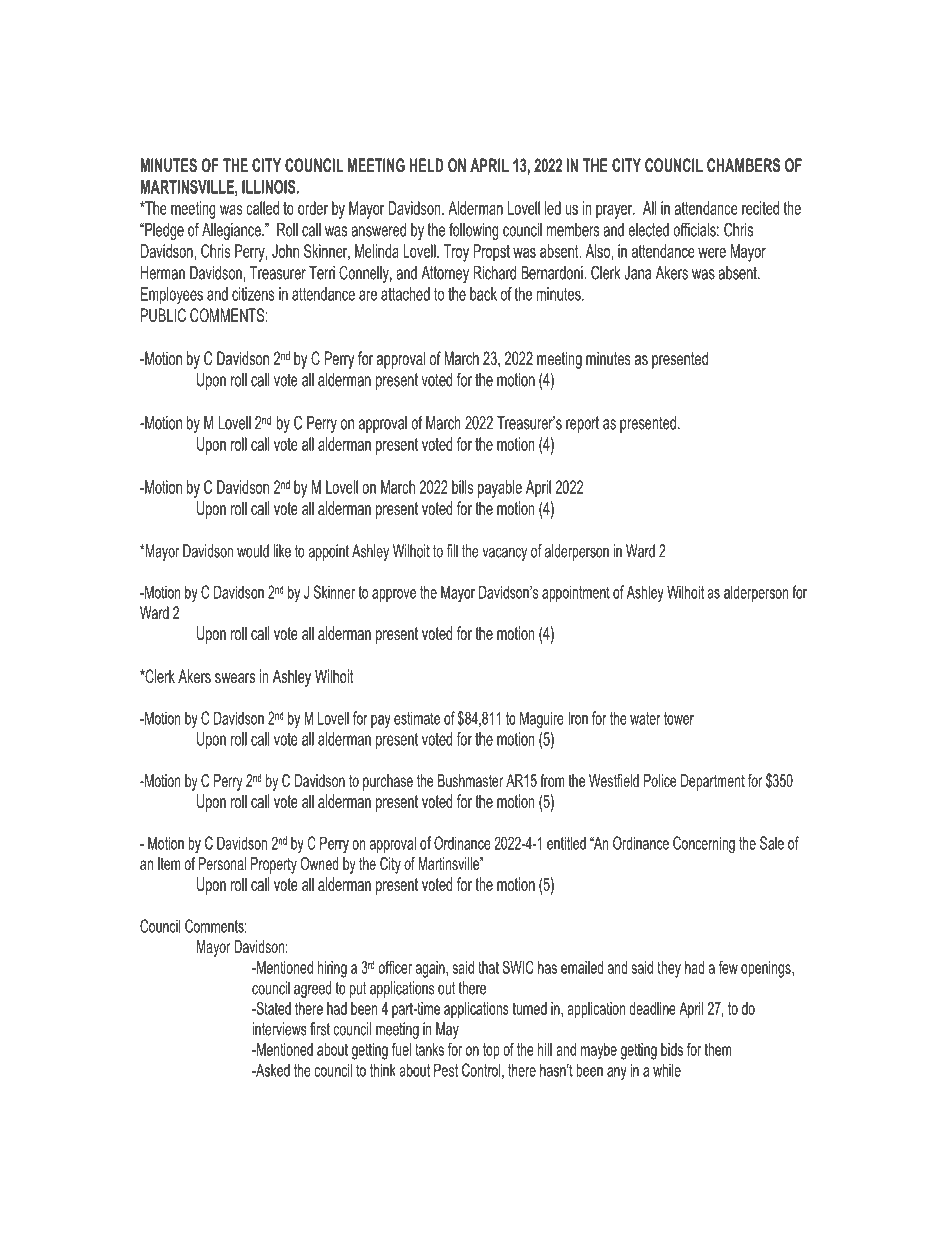  I want to click on would, so click(253, 551).
